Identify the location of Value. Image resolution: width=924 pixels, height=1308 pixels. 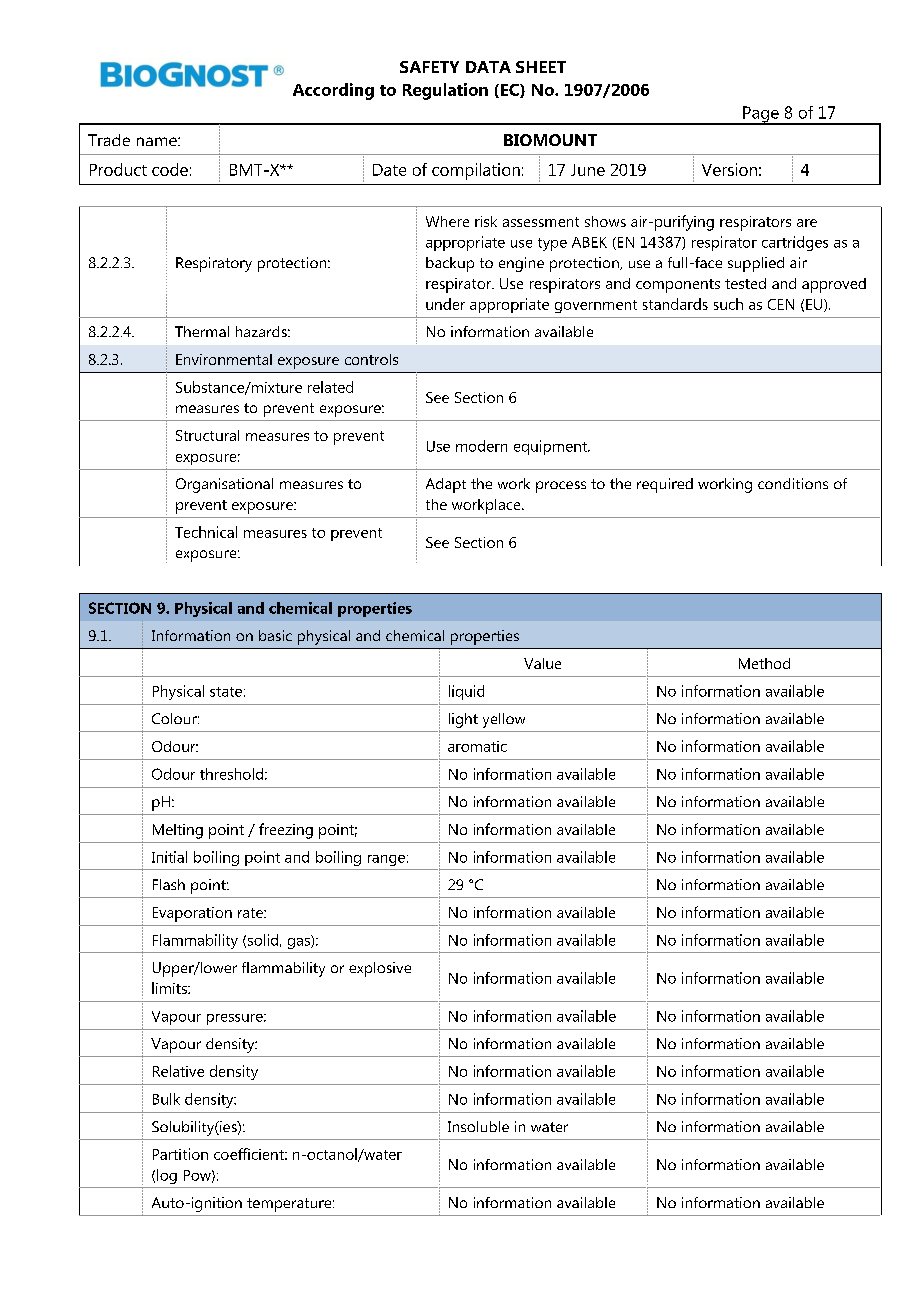
(542, 663).
